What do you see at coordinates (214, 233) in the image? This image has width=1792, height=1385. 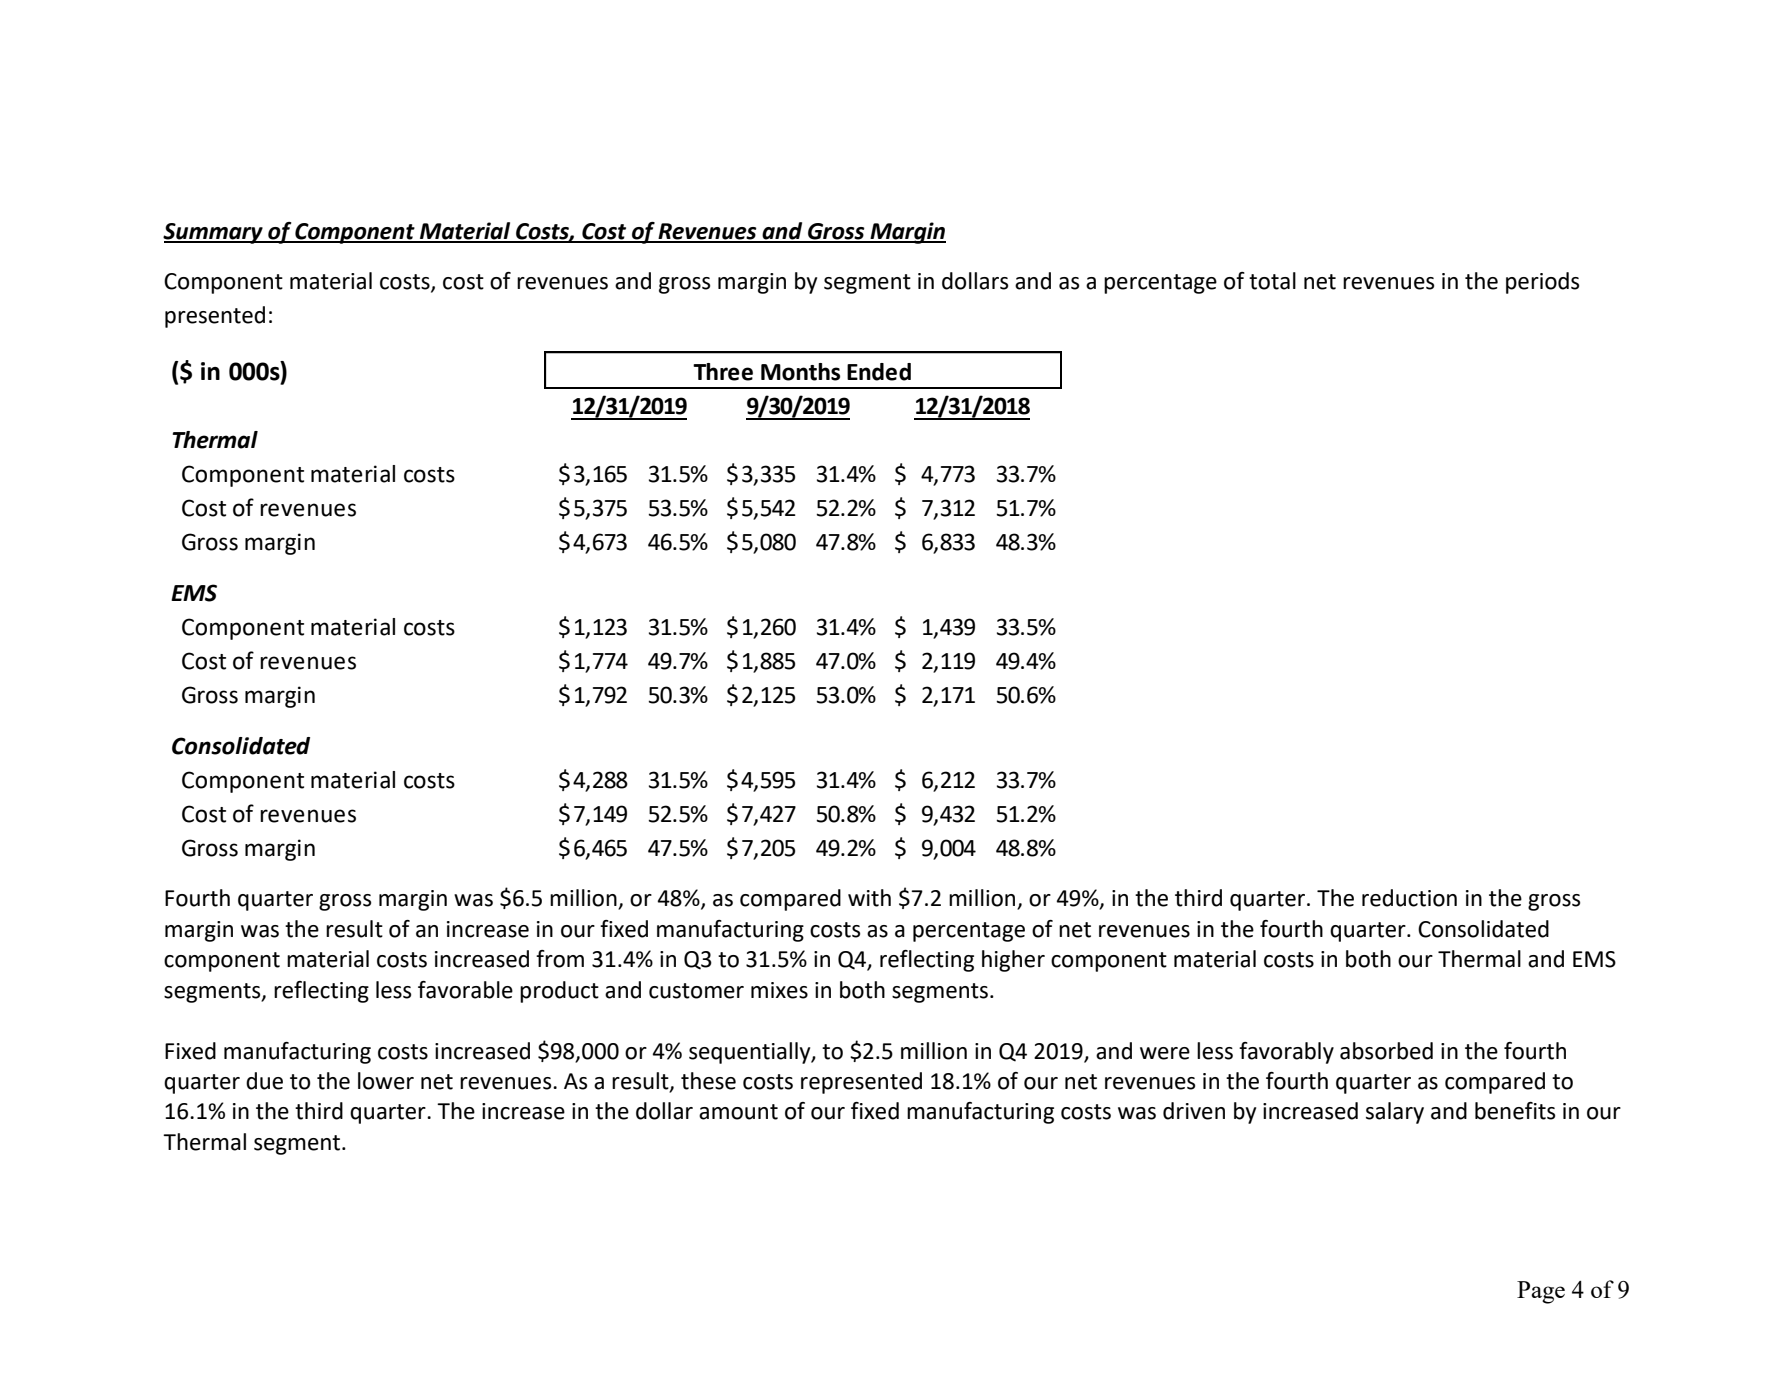 I see `Summary` at bounding box center [214, 233].
